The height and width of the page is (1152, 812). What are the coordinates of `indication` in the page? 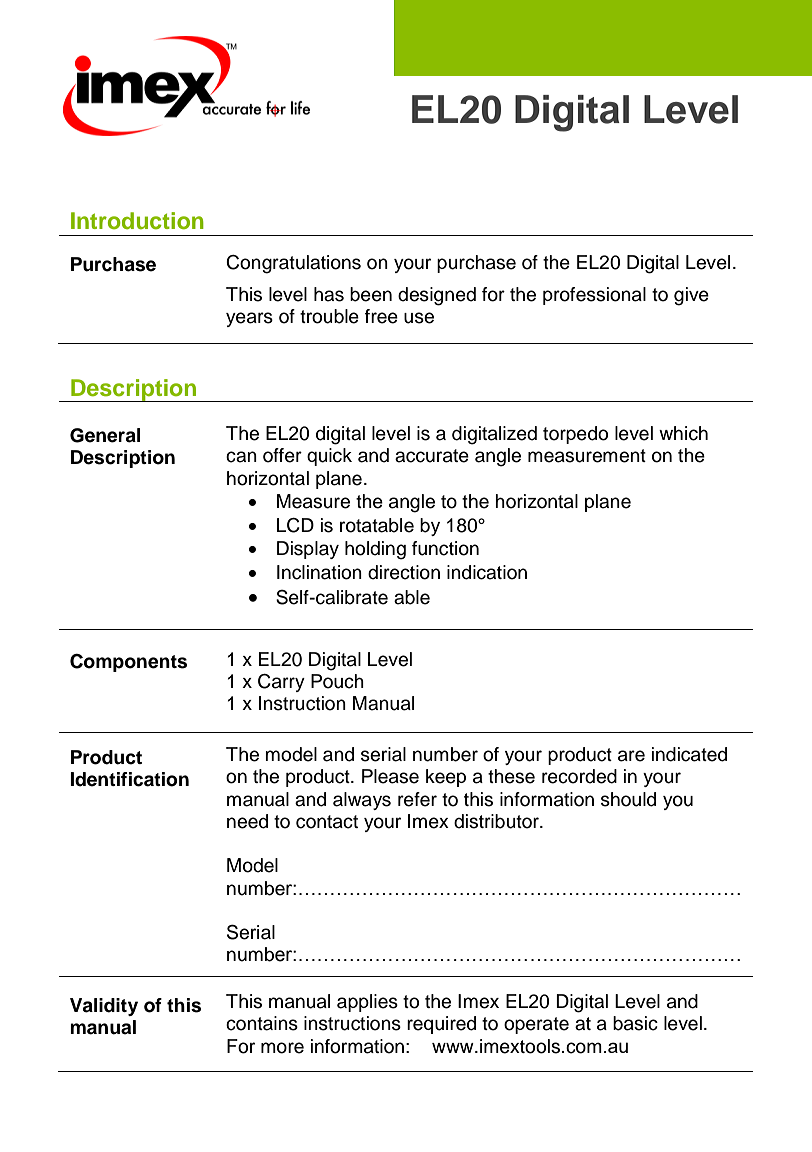 It's located at (487, 572).
